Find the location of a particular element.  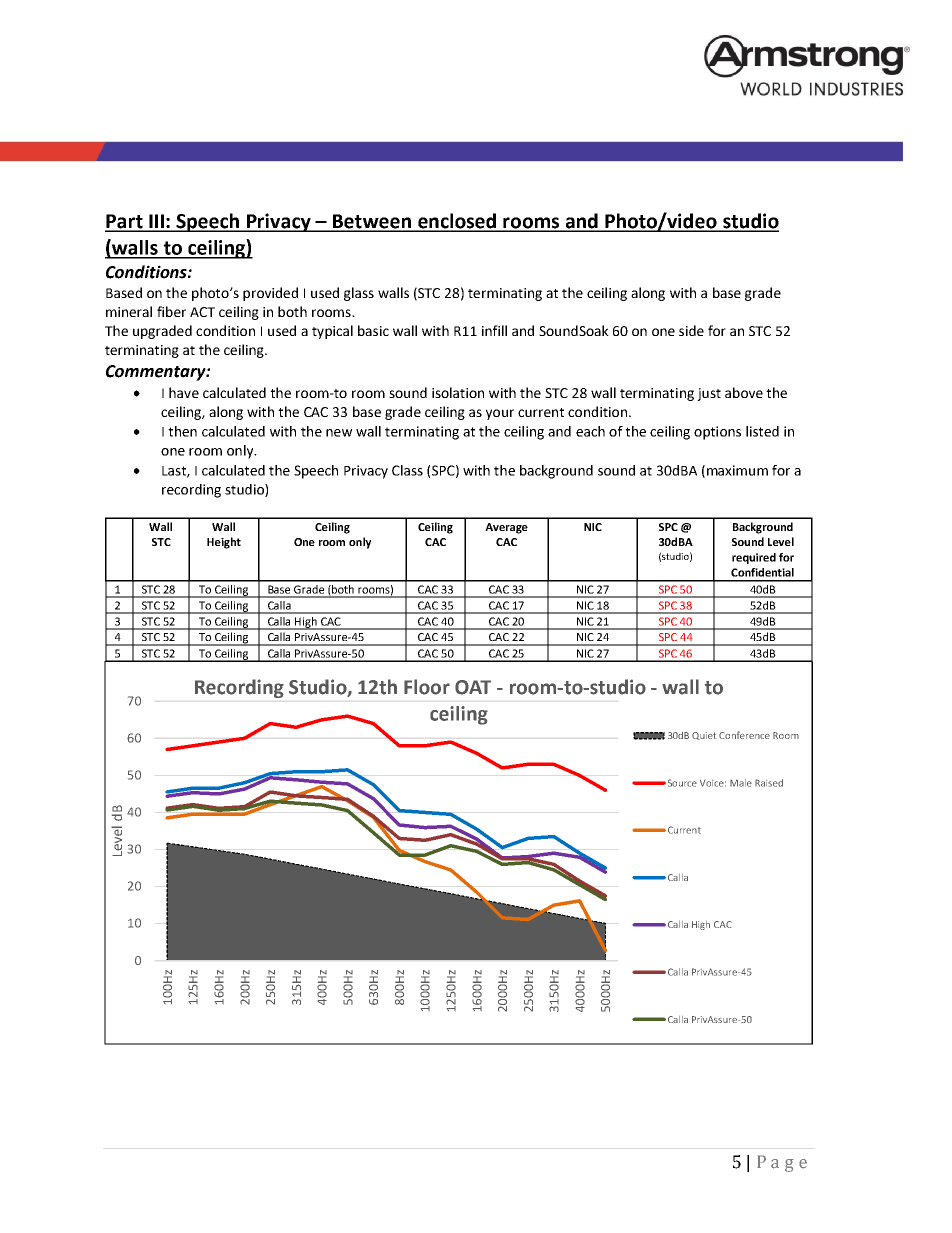

Class is located at coordinates (407, 470).
